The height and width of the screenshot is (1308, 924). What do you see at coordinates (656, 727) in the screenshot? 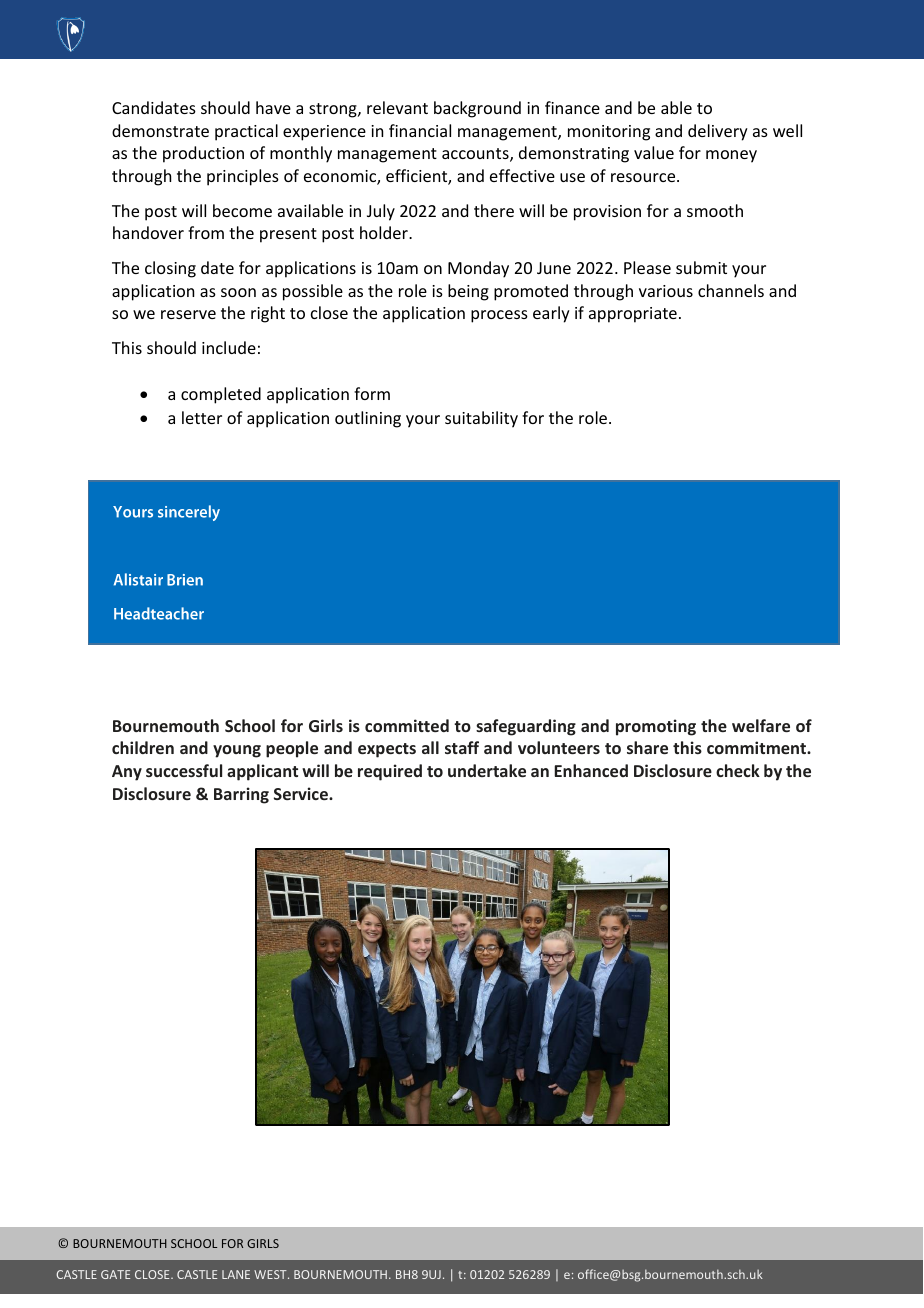
I see `promoting` at bounding box center [656, 727].
